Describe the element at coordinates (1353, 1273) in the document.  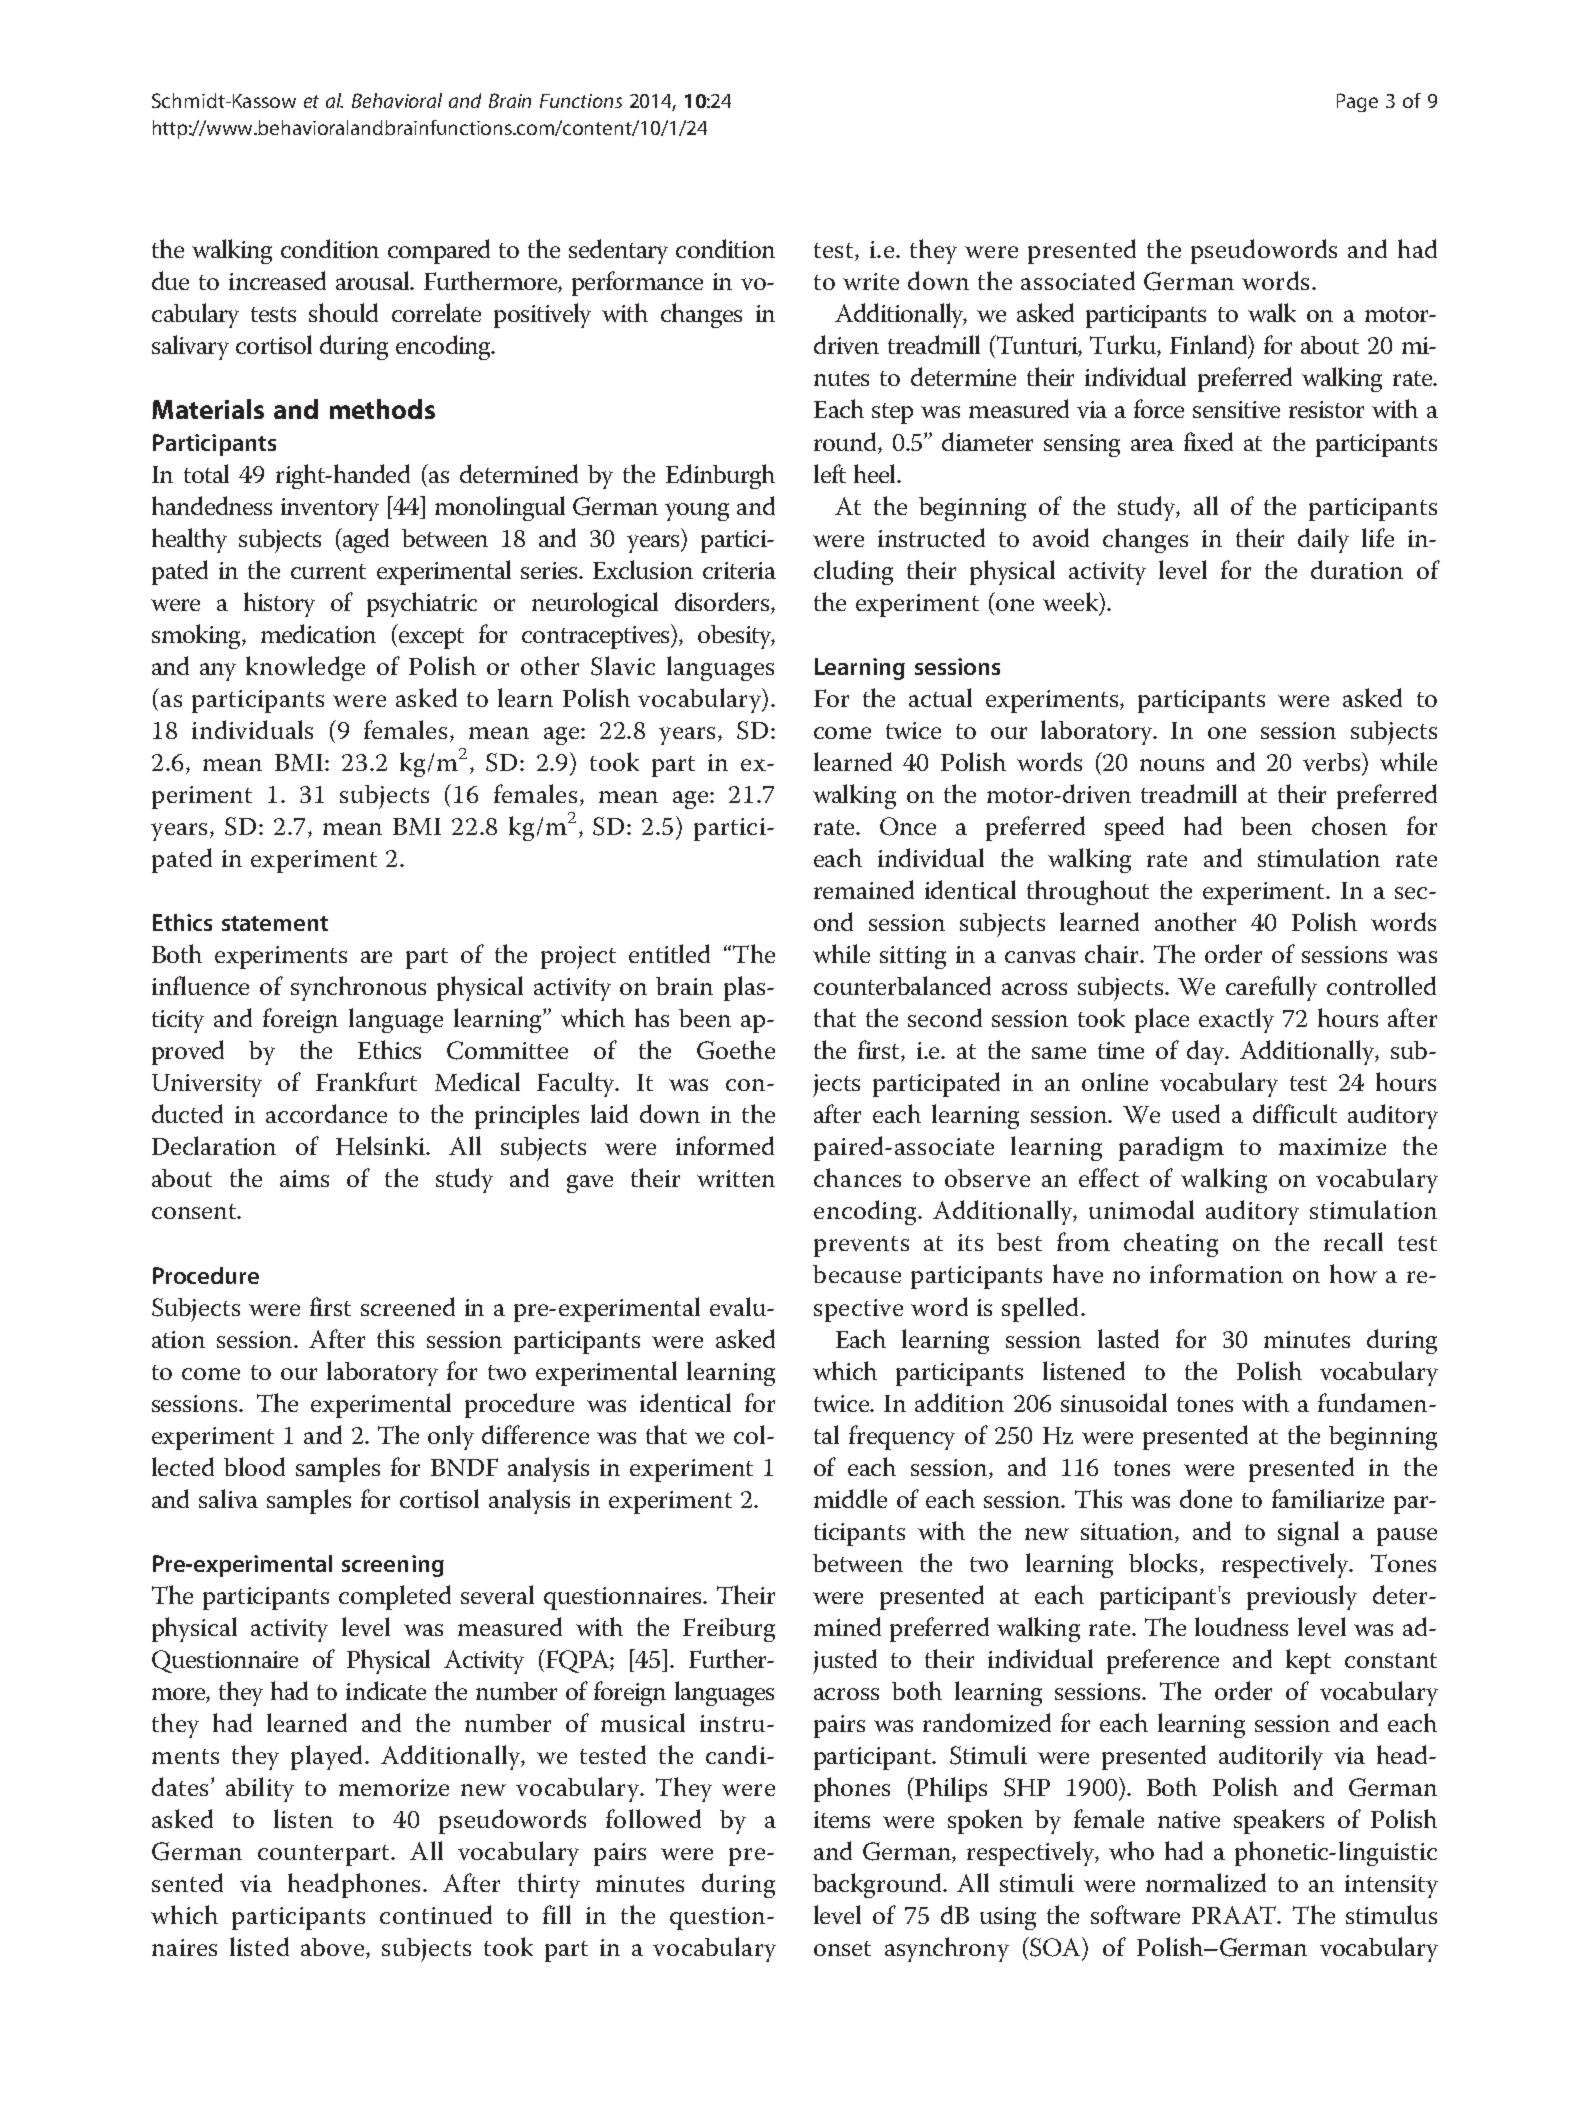
I see `how` at that location.
